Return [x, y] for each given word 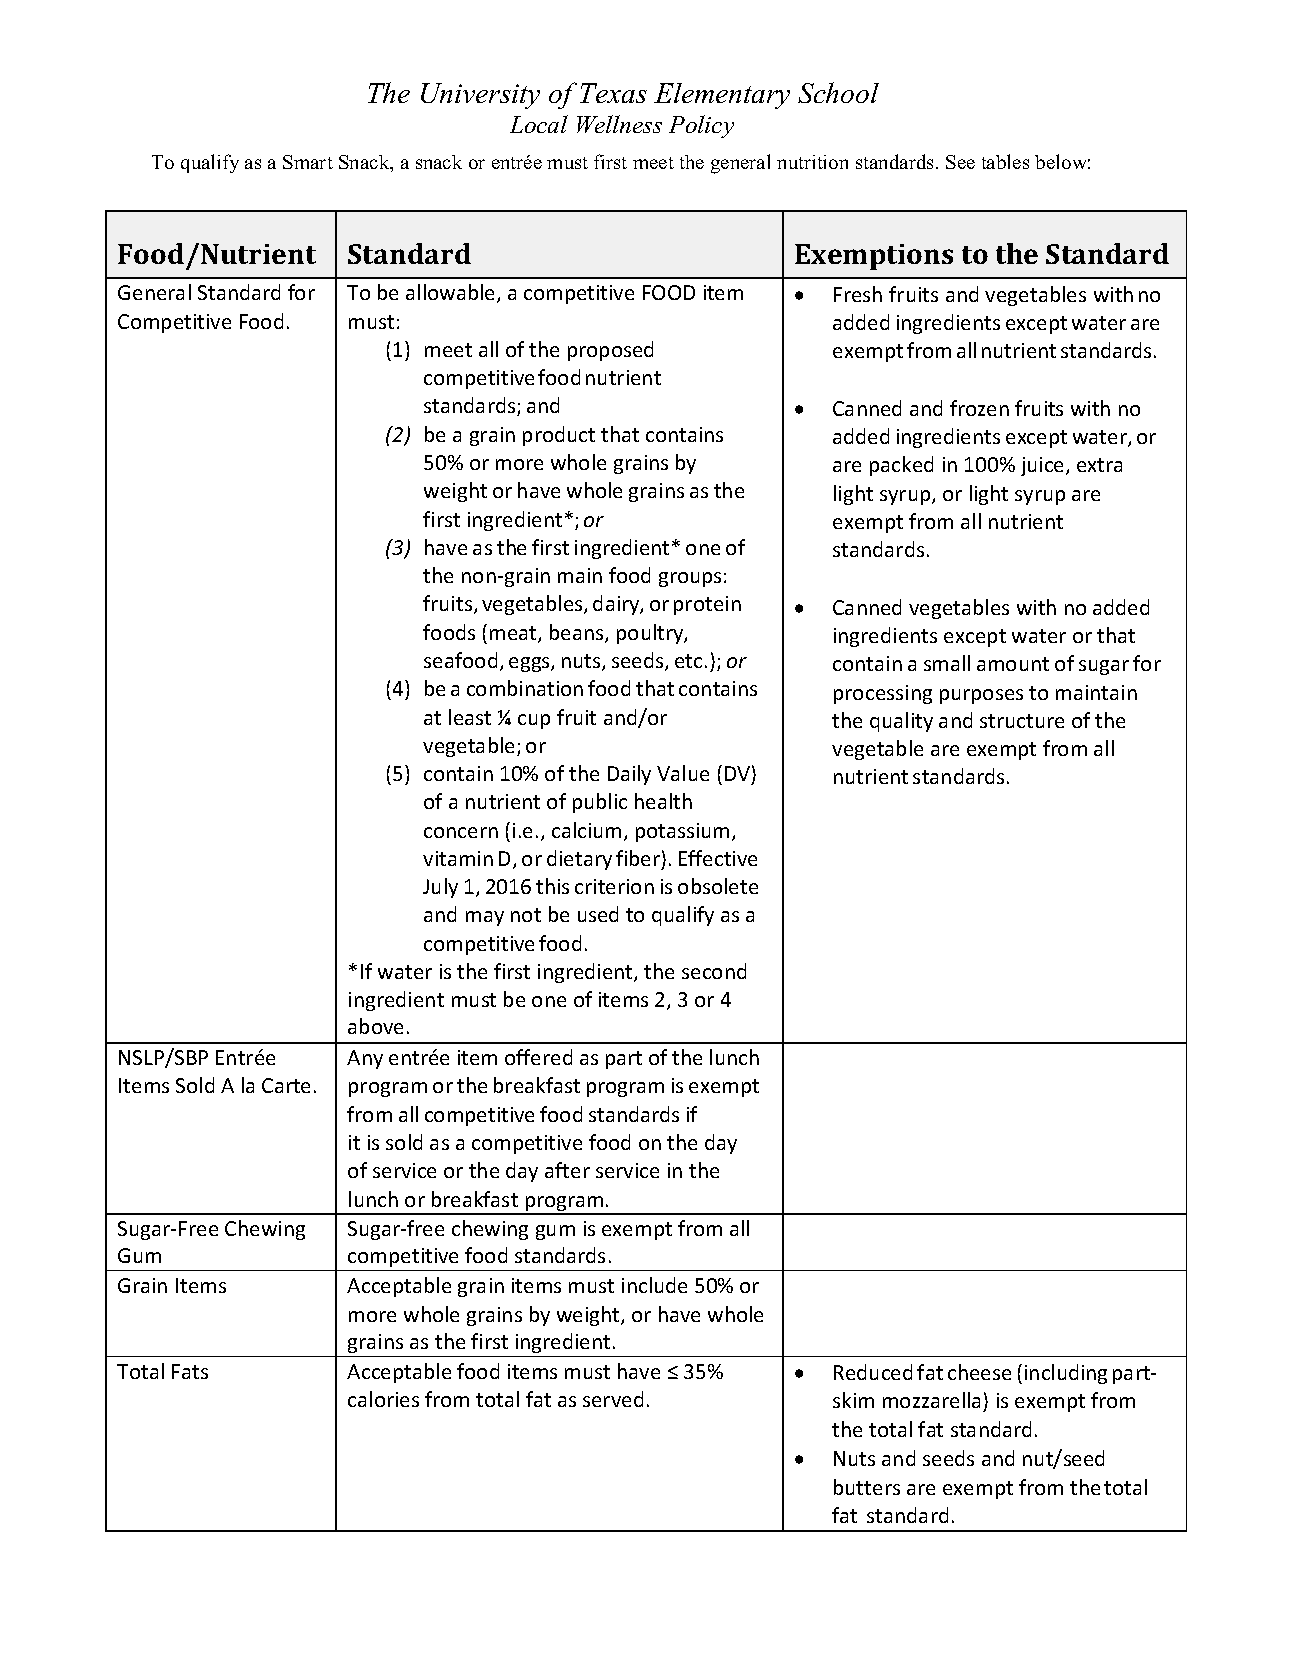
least [470, 717]
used [598, 914]
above [375, 1026]
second [714, 971]
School [838, 92]
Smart [308, 162]
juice [1044, 466]
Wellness [619, 124]
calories [383, 1399]
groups [690, 579]
